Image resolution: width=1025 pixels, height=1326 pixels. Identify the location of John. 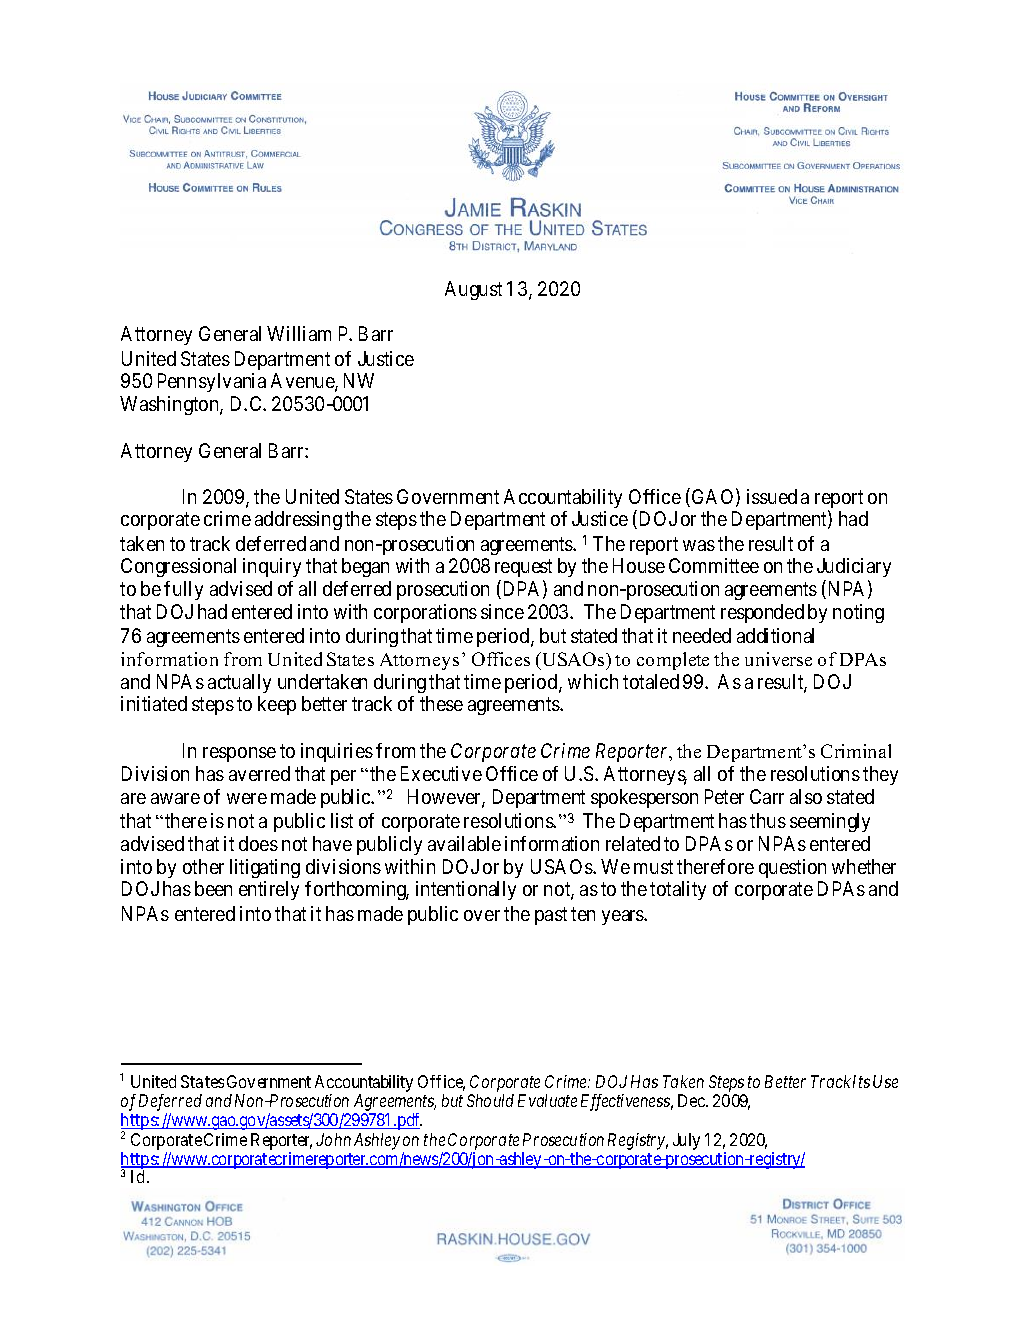
(333, 1139).
